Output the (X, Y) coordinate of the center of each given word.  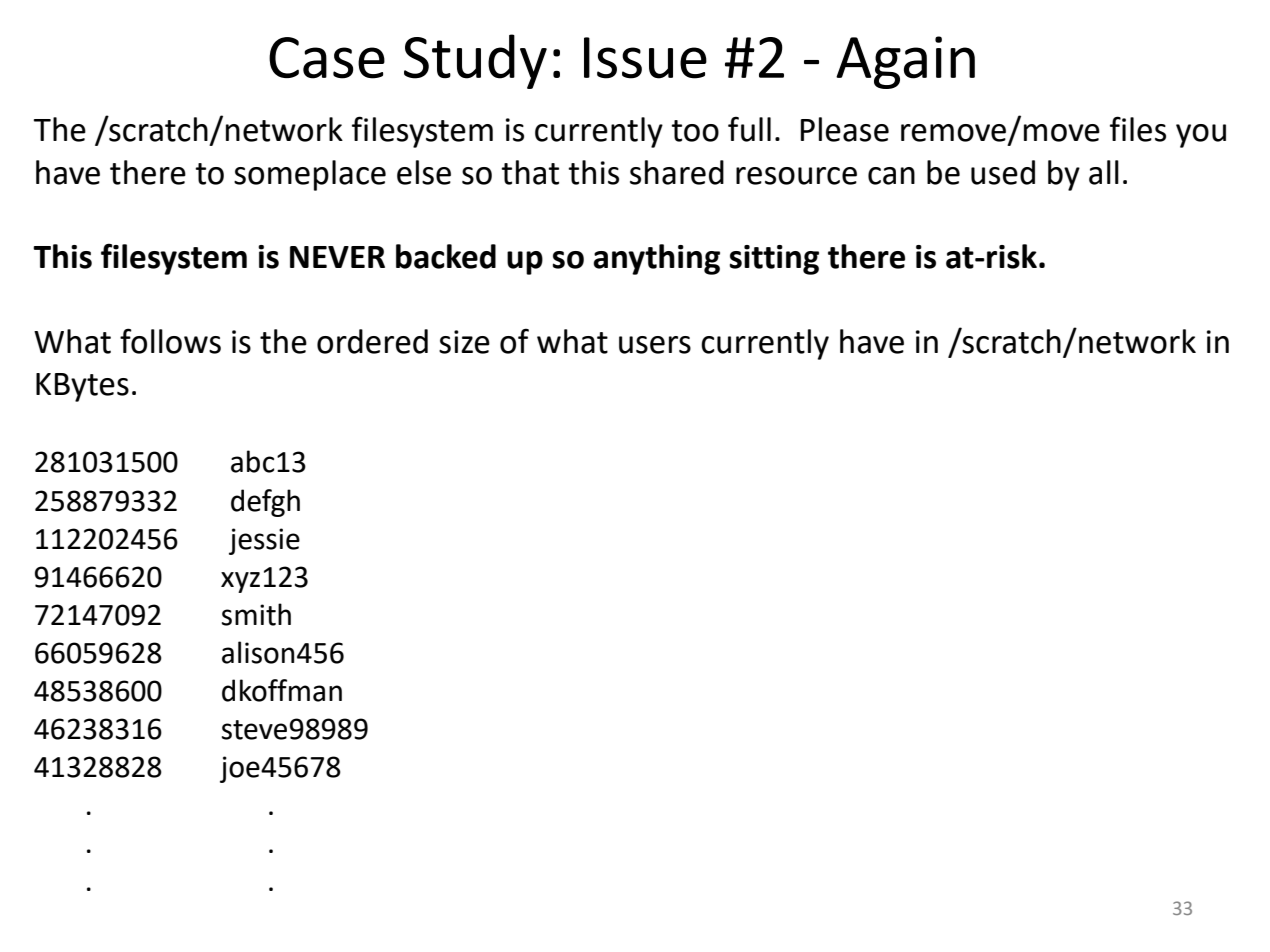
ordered (372, 341)
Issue (645, 58)
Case (327, 58)
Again (905, 62)
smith (256, 614)
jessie (264, 541)
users (655, 345)
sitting (774, 260)
